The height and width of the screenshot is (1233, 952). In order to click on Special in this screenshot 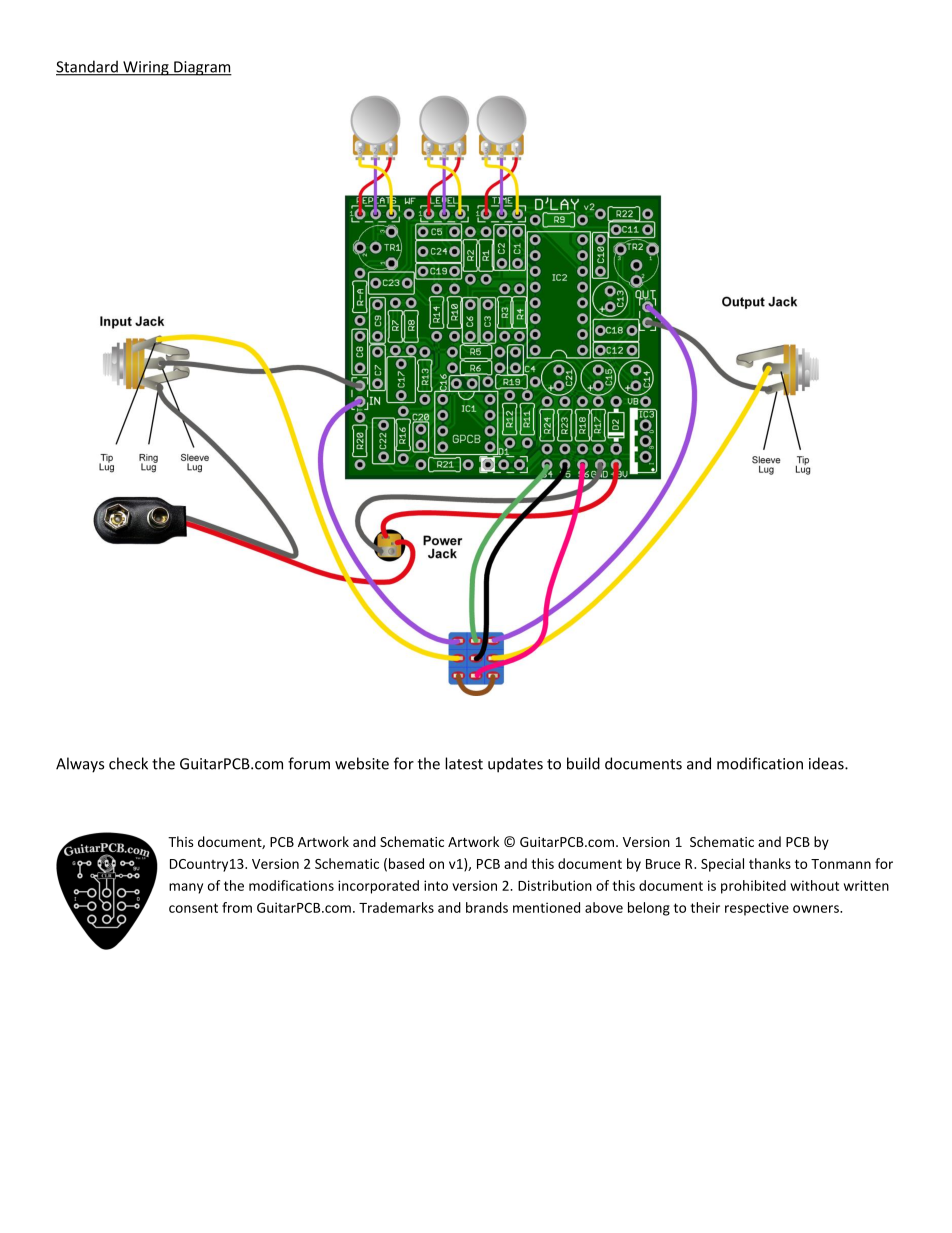, I will do `click(722, 865)`.
